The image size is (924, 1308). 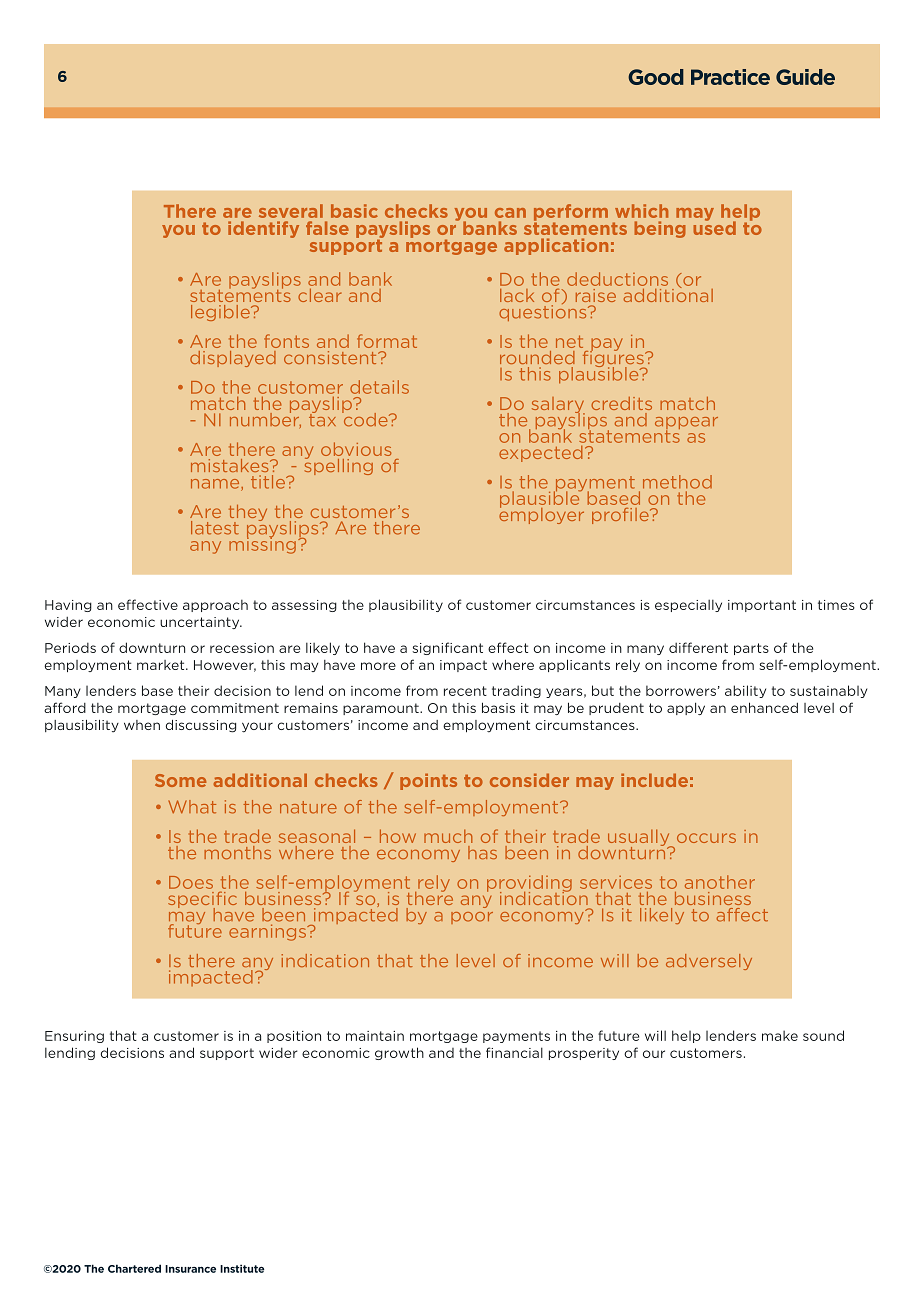 What do you see at coordinates (730, 77) in the screenshot?
I see `Practice` at bounding box center [730, 77].
